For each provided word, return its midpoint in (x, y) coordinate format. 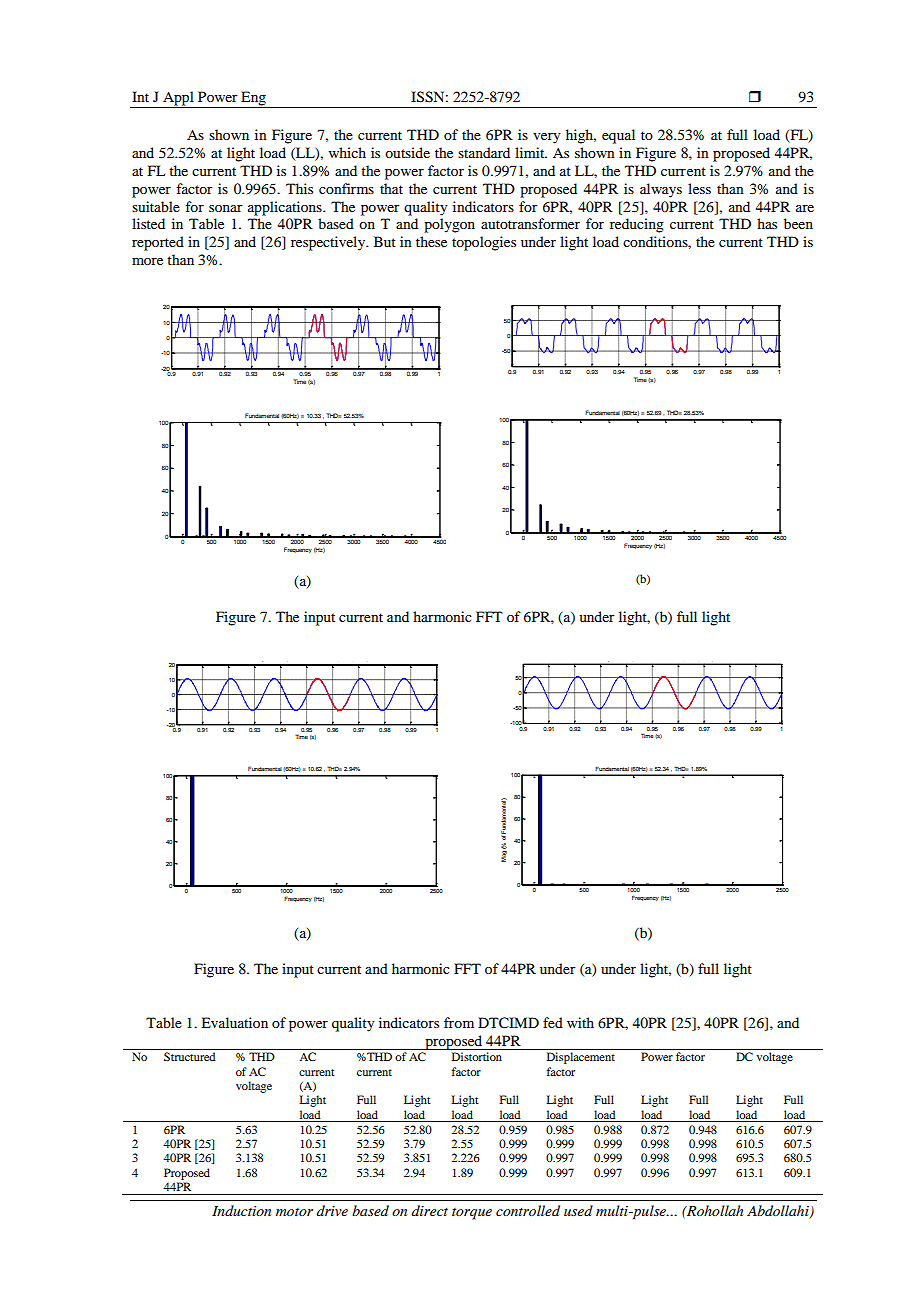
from (459, 1022)
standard (484, 152)
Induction (241, 1210)
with (580, 1022)
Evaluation (234, 1022)
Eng (253, 99)
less (699, 188)
